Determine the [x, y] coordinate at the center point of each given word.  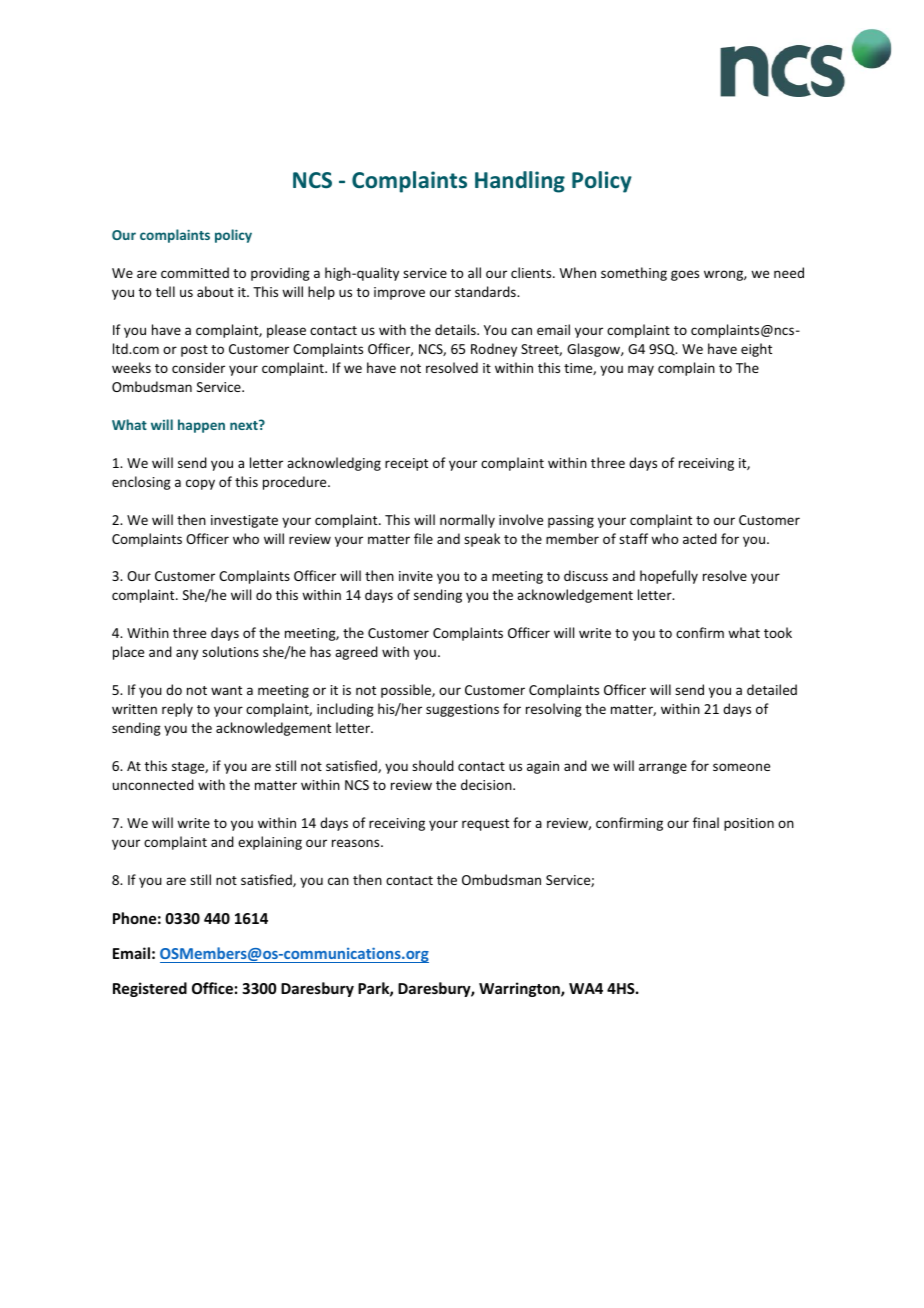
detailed [772, 689]
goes [685, 275]
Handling [520, 182]
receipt [406, 464]
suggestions [462, 710]
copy [200, 484]
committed [195, 272]
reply [177, 710]
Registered [150, 989]
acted [700, 538]
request [485, 825]
